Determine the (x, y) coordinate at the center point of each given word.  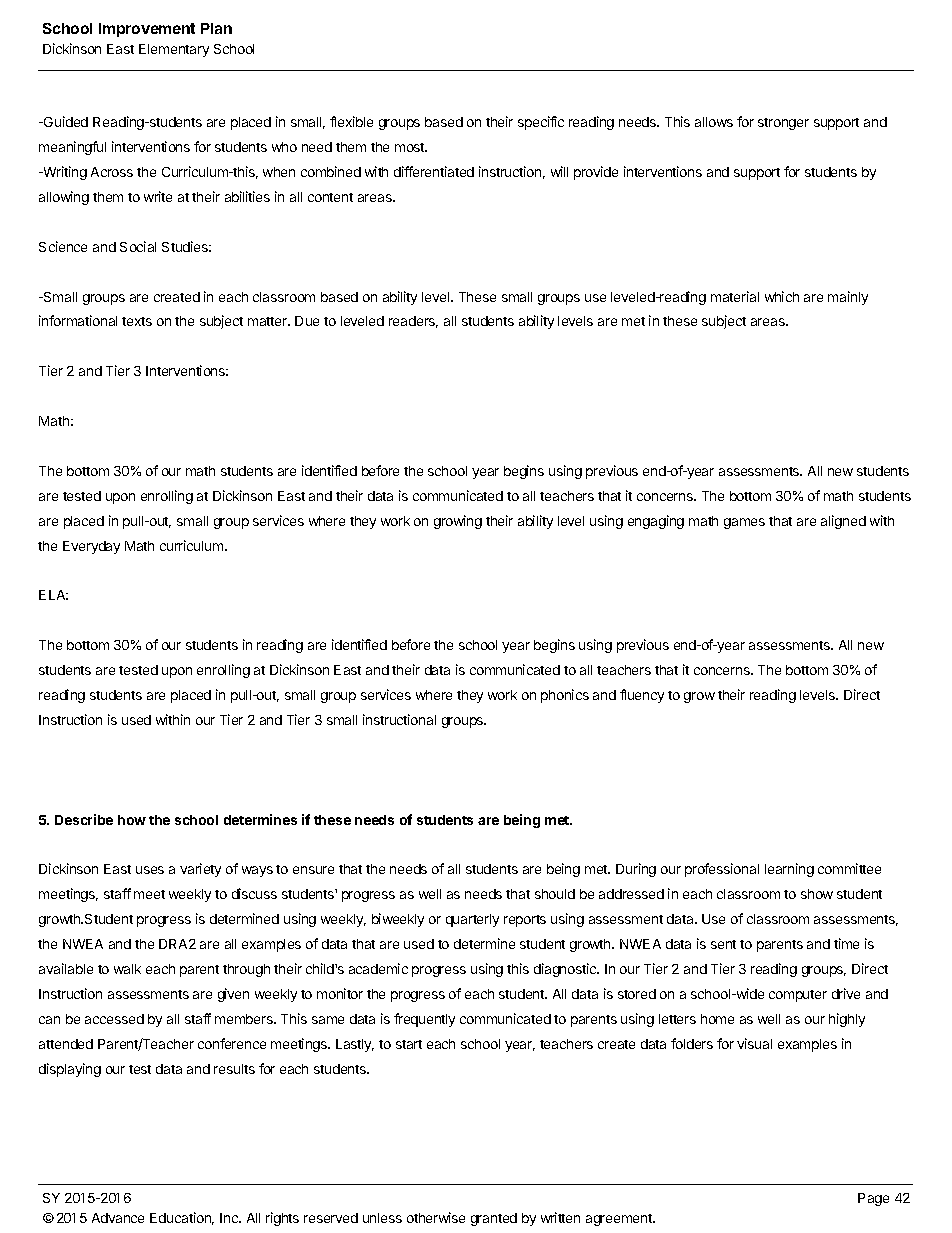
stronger (783, 124)
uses (150, 870)
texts (137, 321)
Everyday (91, 547)
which (782, 296)
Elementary (174, 50)
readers (413, 322)
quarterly (472, 920)
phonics (565, 696)
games (744, 523)
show (817, 894)
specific (541, 123)
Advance (118, 1218)
